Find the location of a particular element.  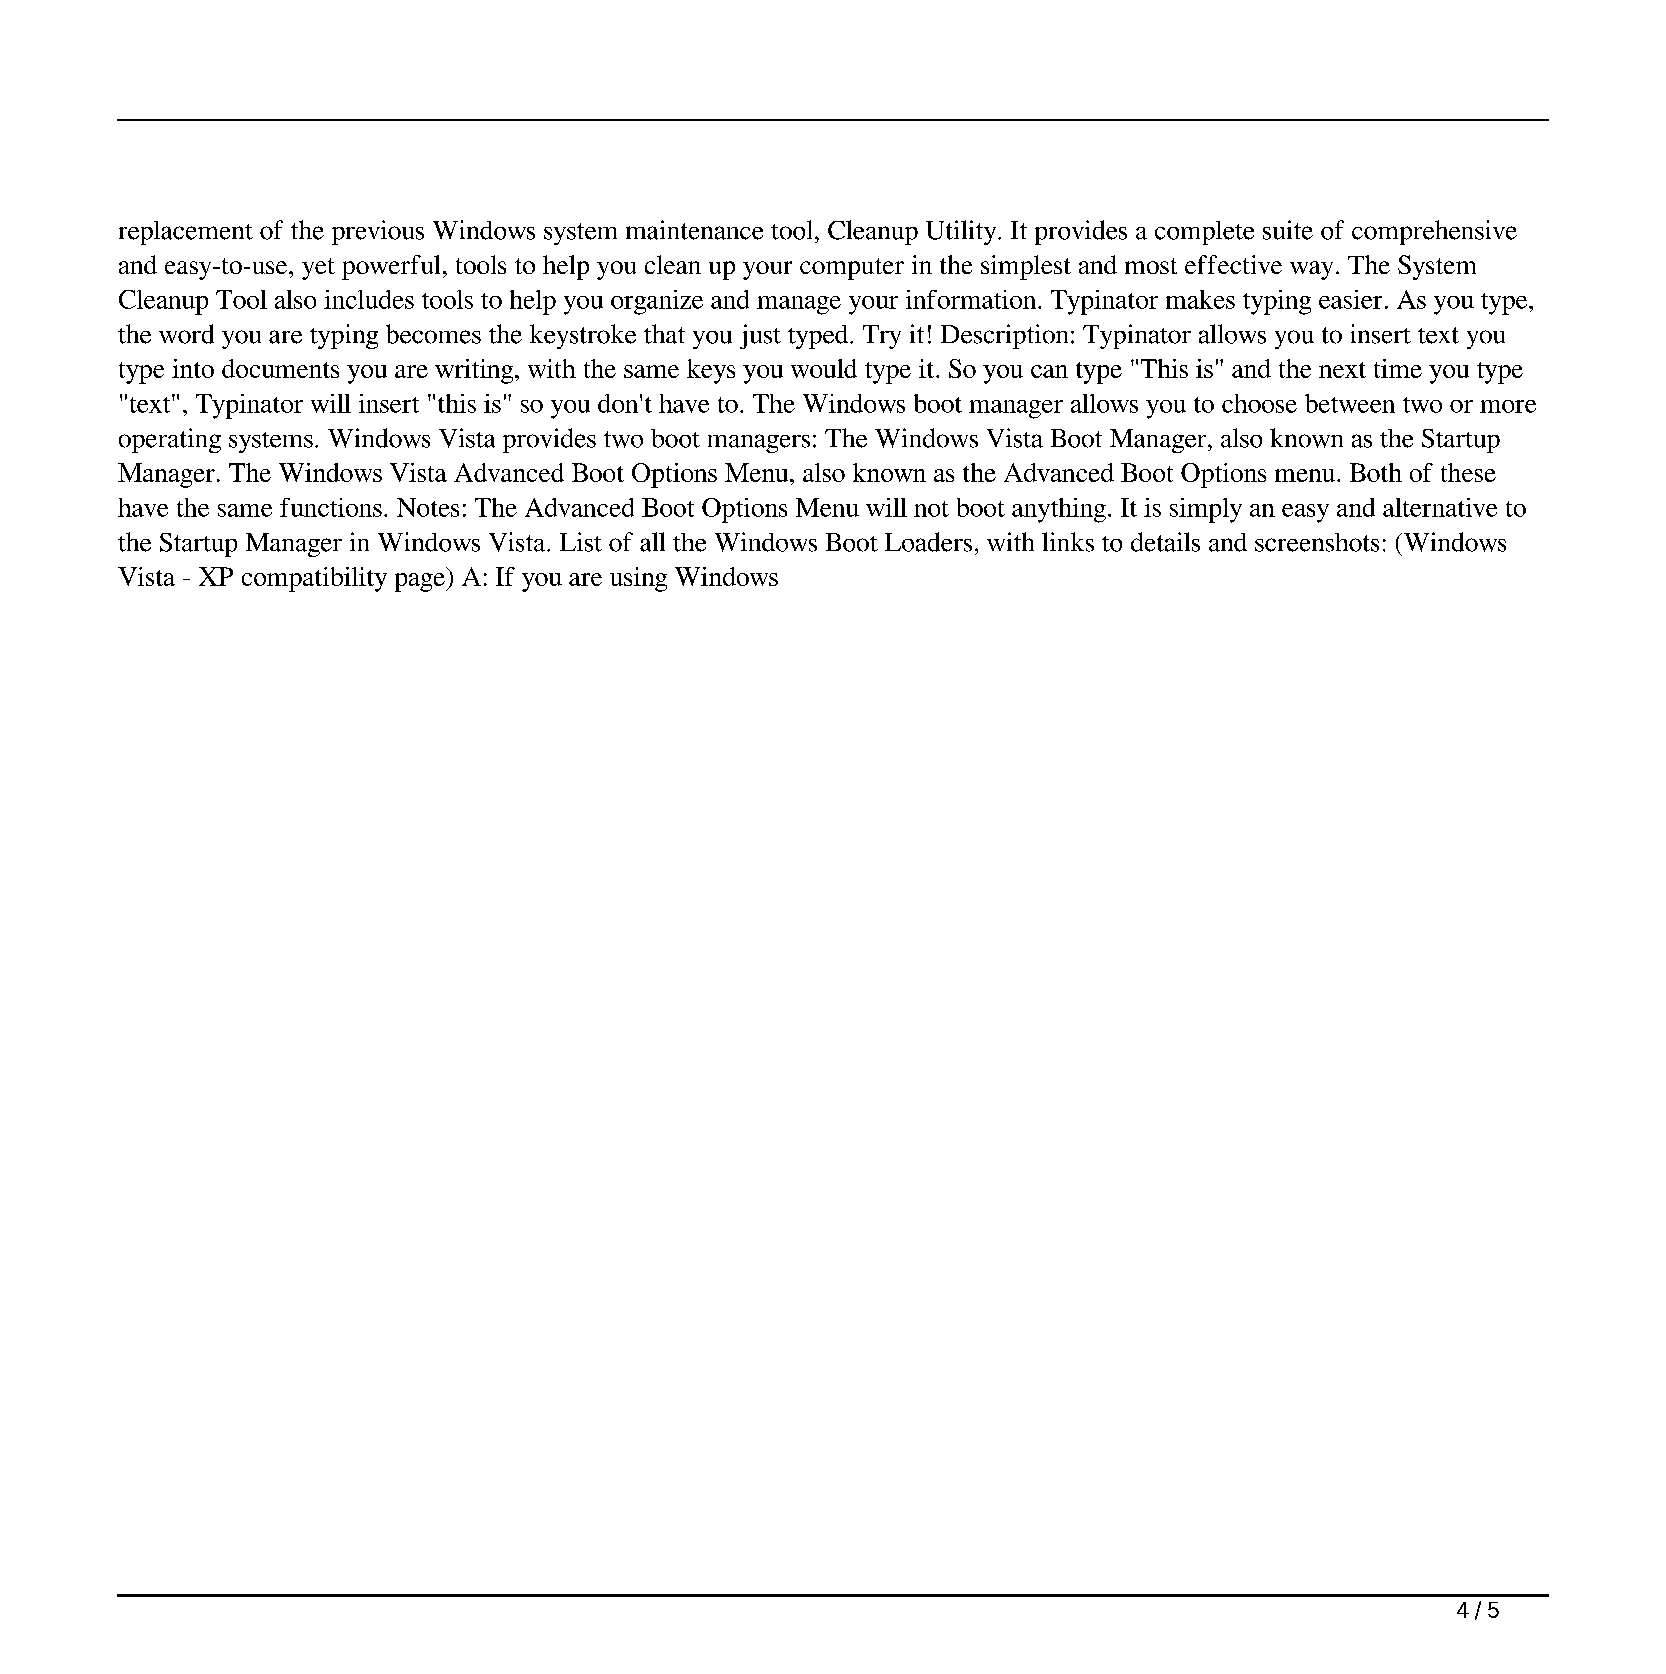

time is located at coordinates (1398, 368).
